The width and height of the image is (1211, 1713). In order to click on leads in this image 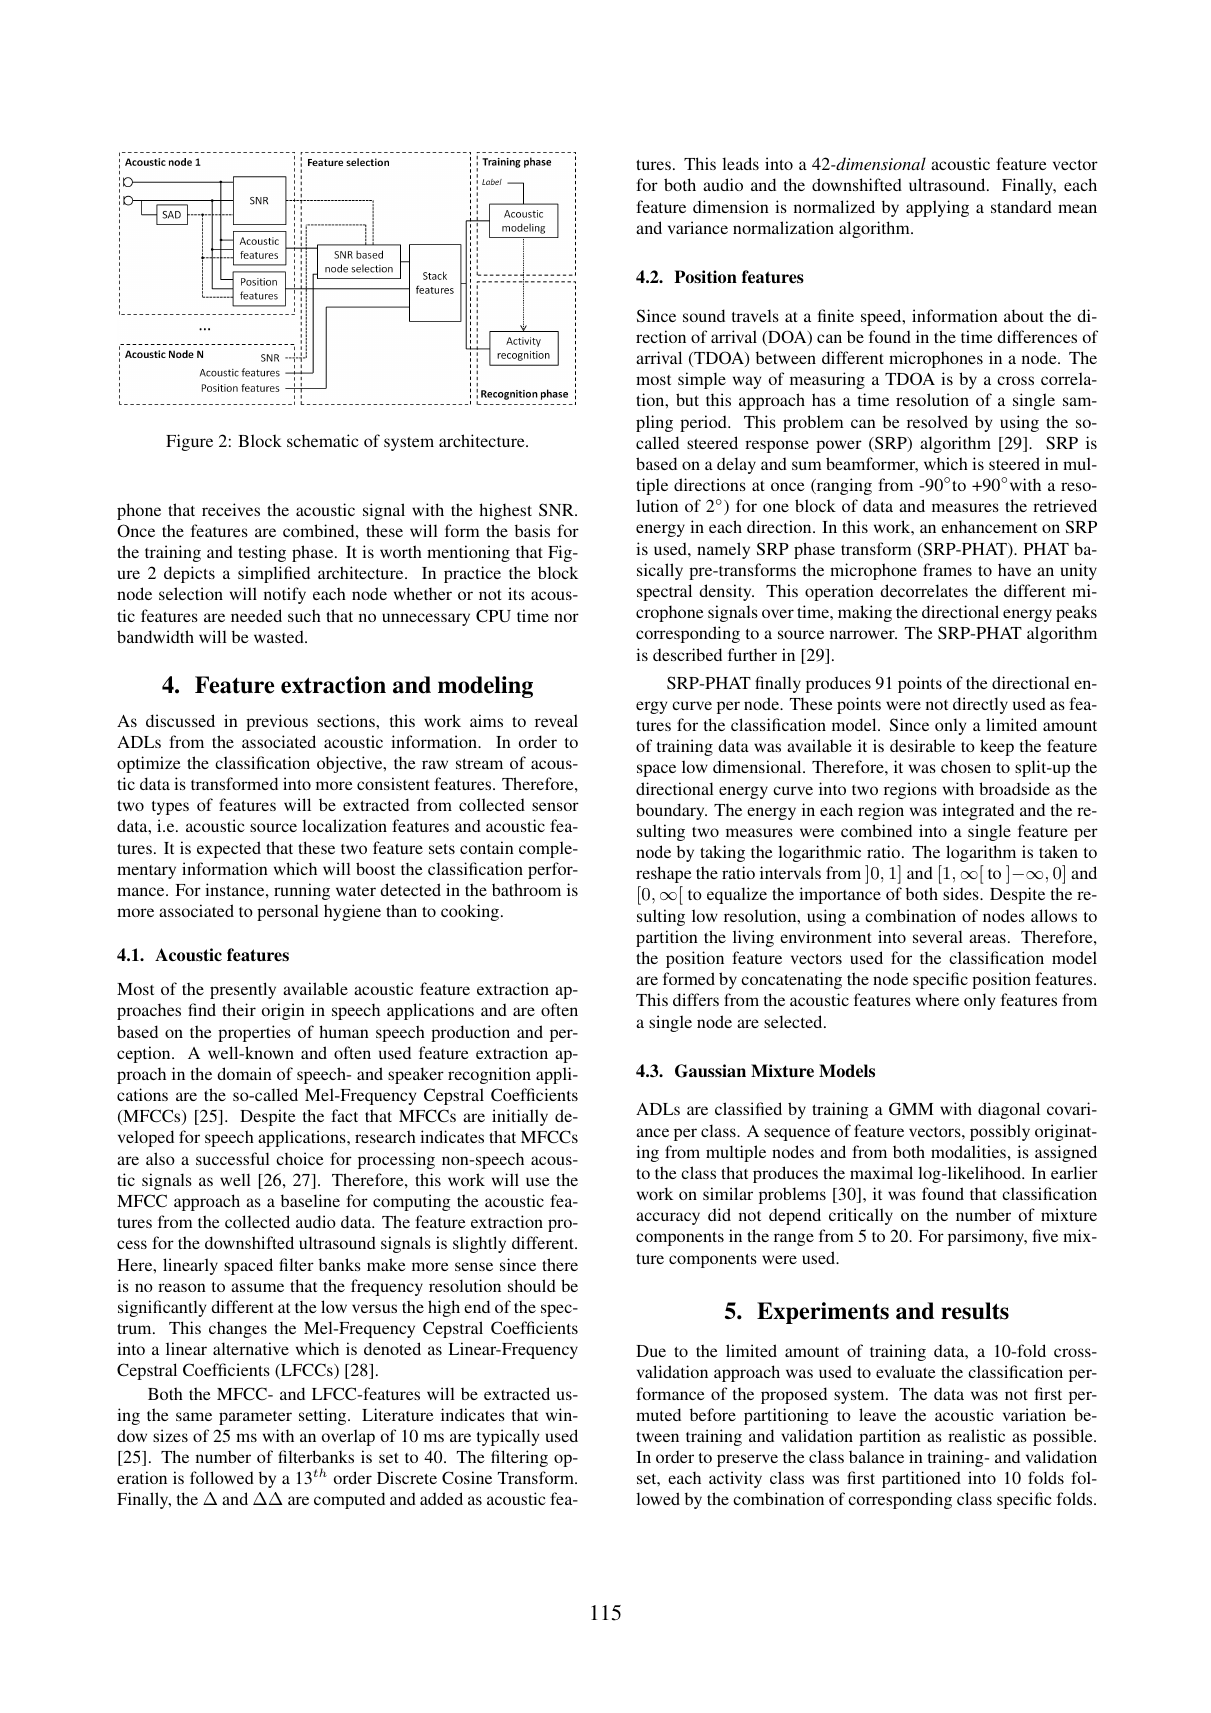, I will do `click(740, 163)`.
